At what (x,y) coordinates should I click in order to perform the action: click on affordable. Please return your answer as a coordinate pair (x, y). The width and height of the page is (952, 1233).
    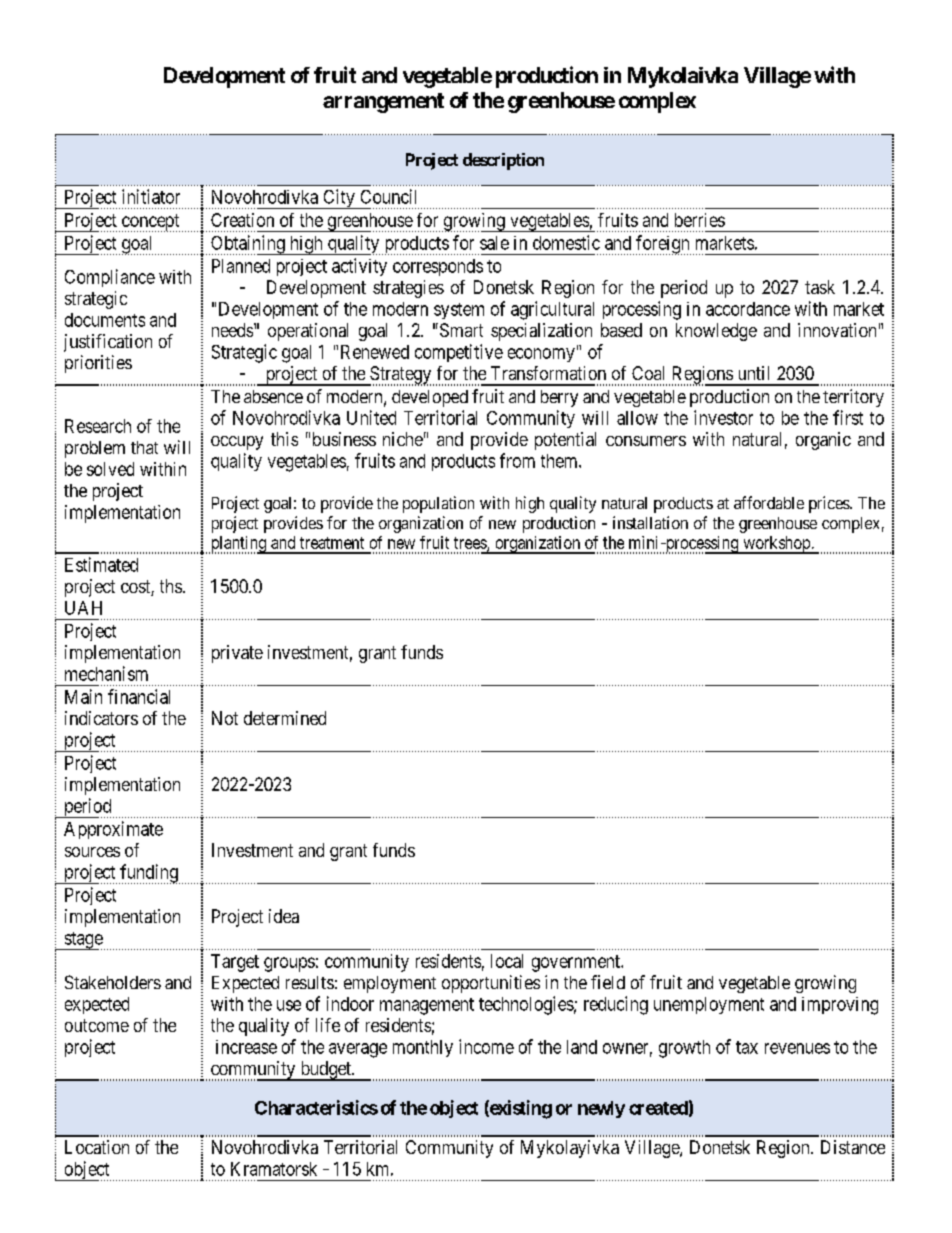
    Looking at the image, I should click on (769, 502).
